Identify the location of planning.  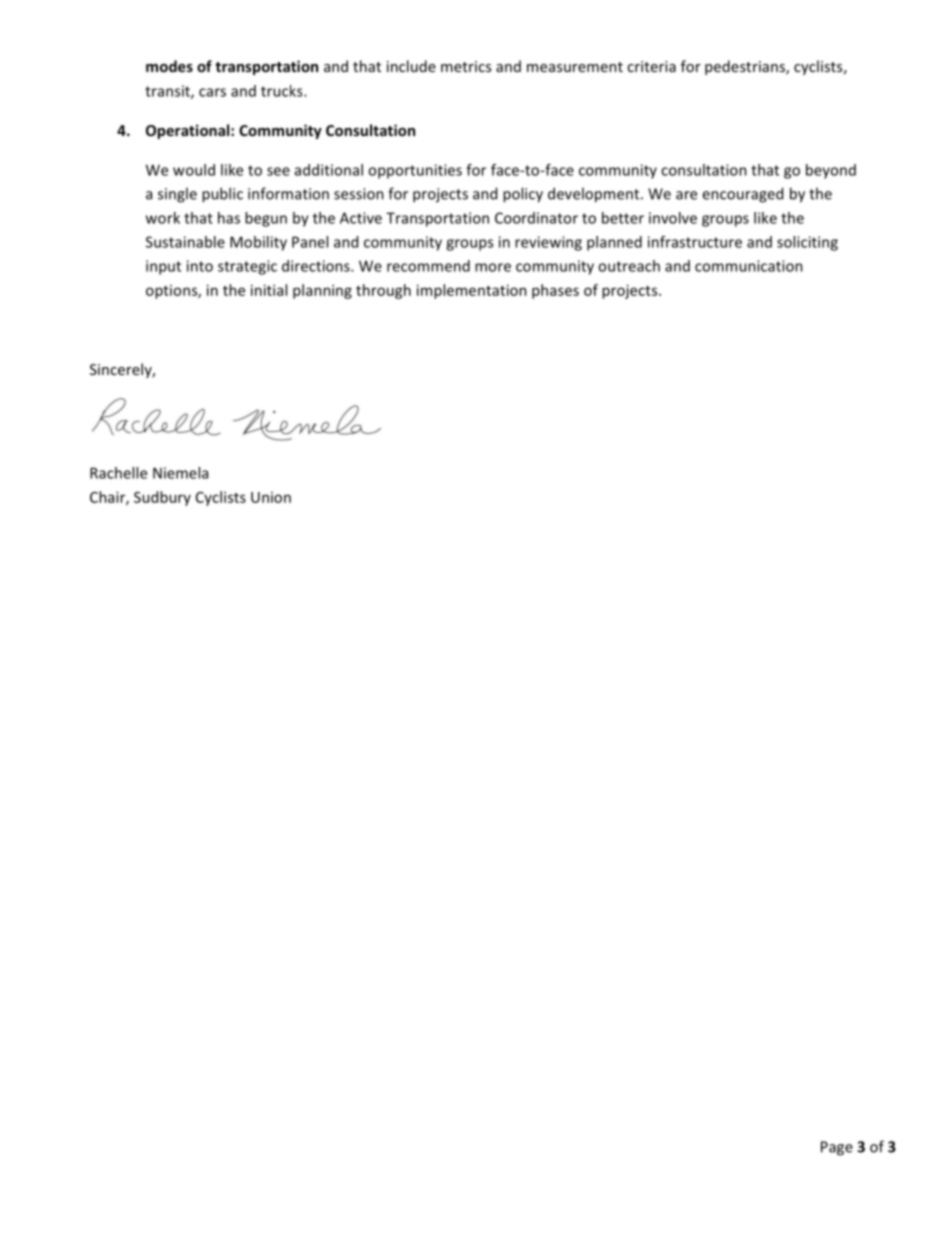
(322, 291).
